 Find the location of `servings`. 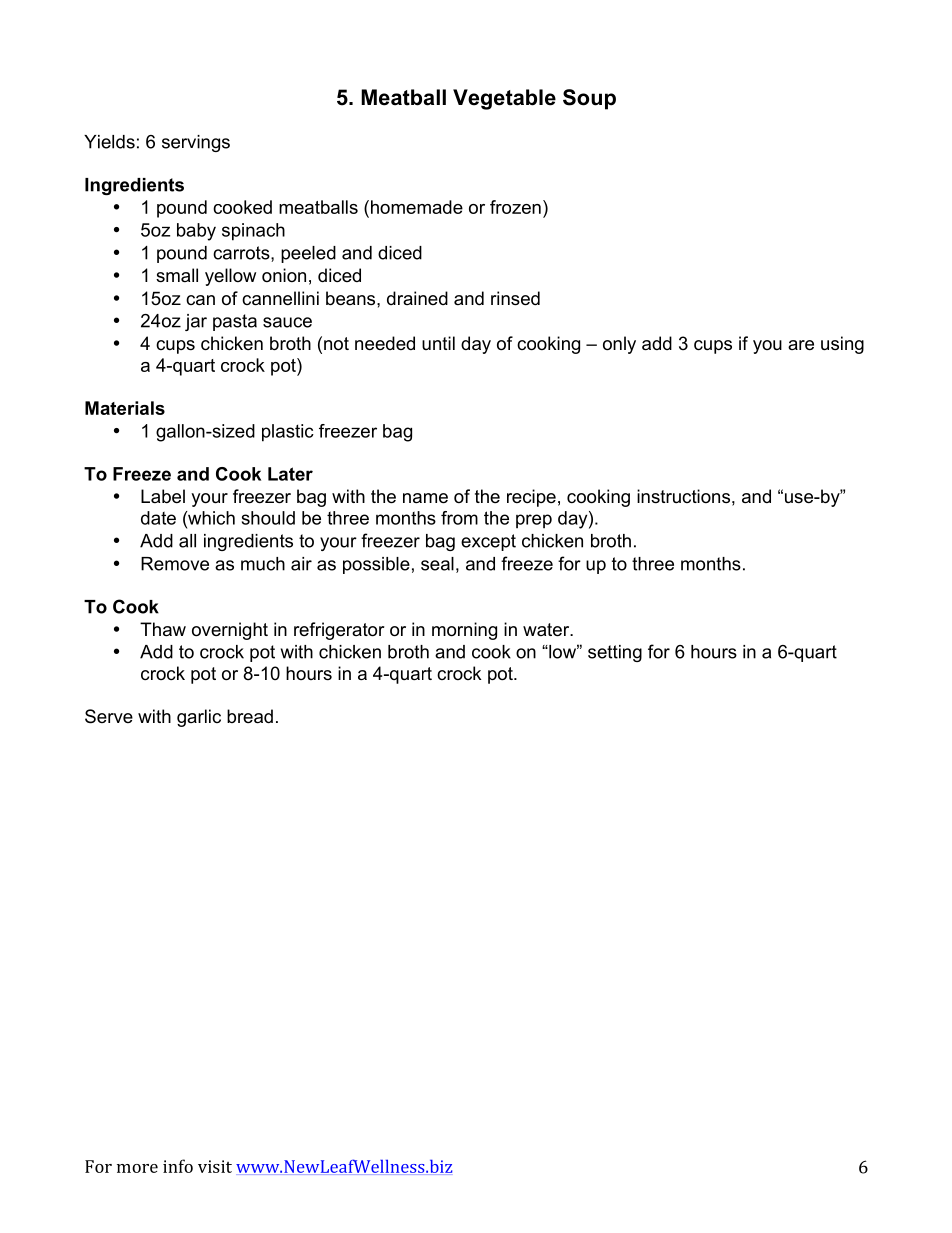

servings is located at coordinates (196, 143).
